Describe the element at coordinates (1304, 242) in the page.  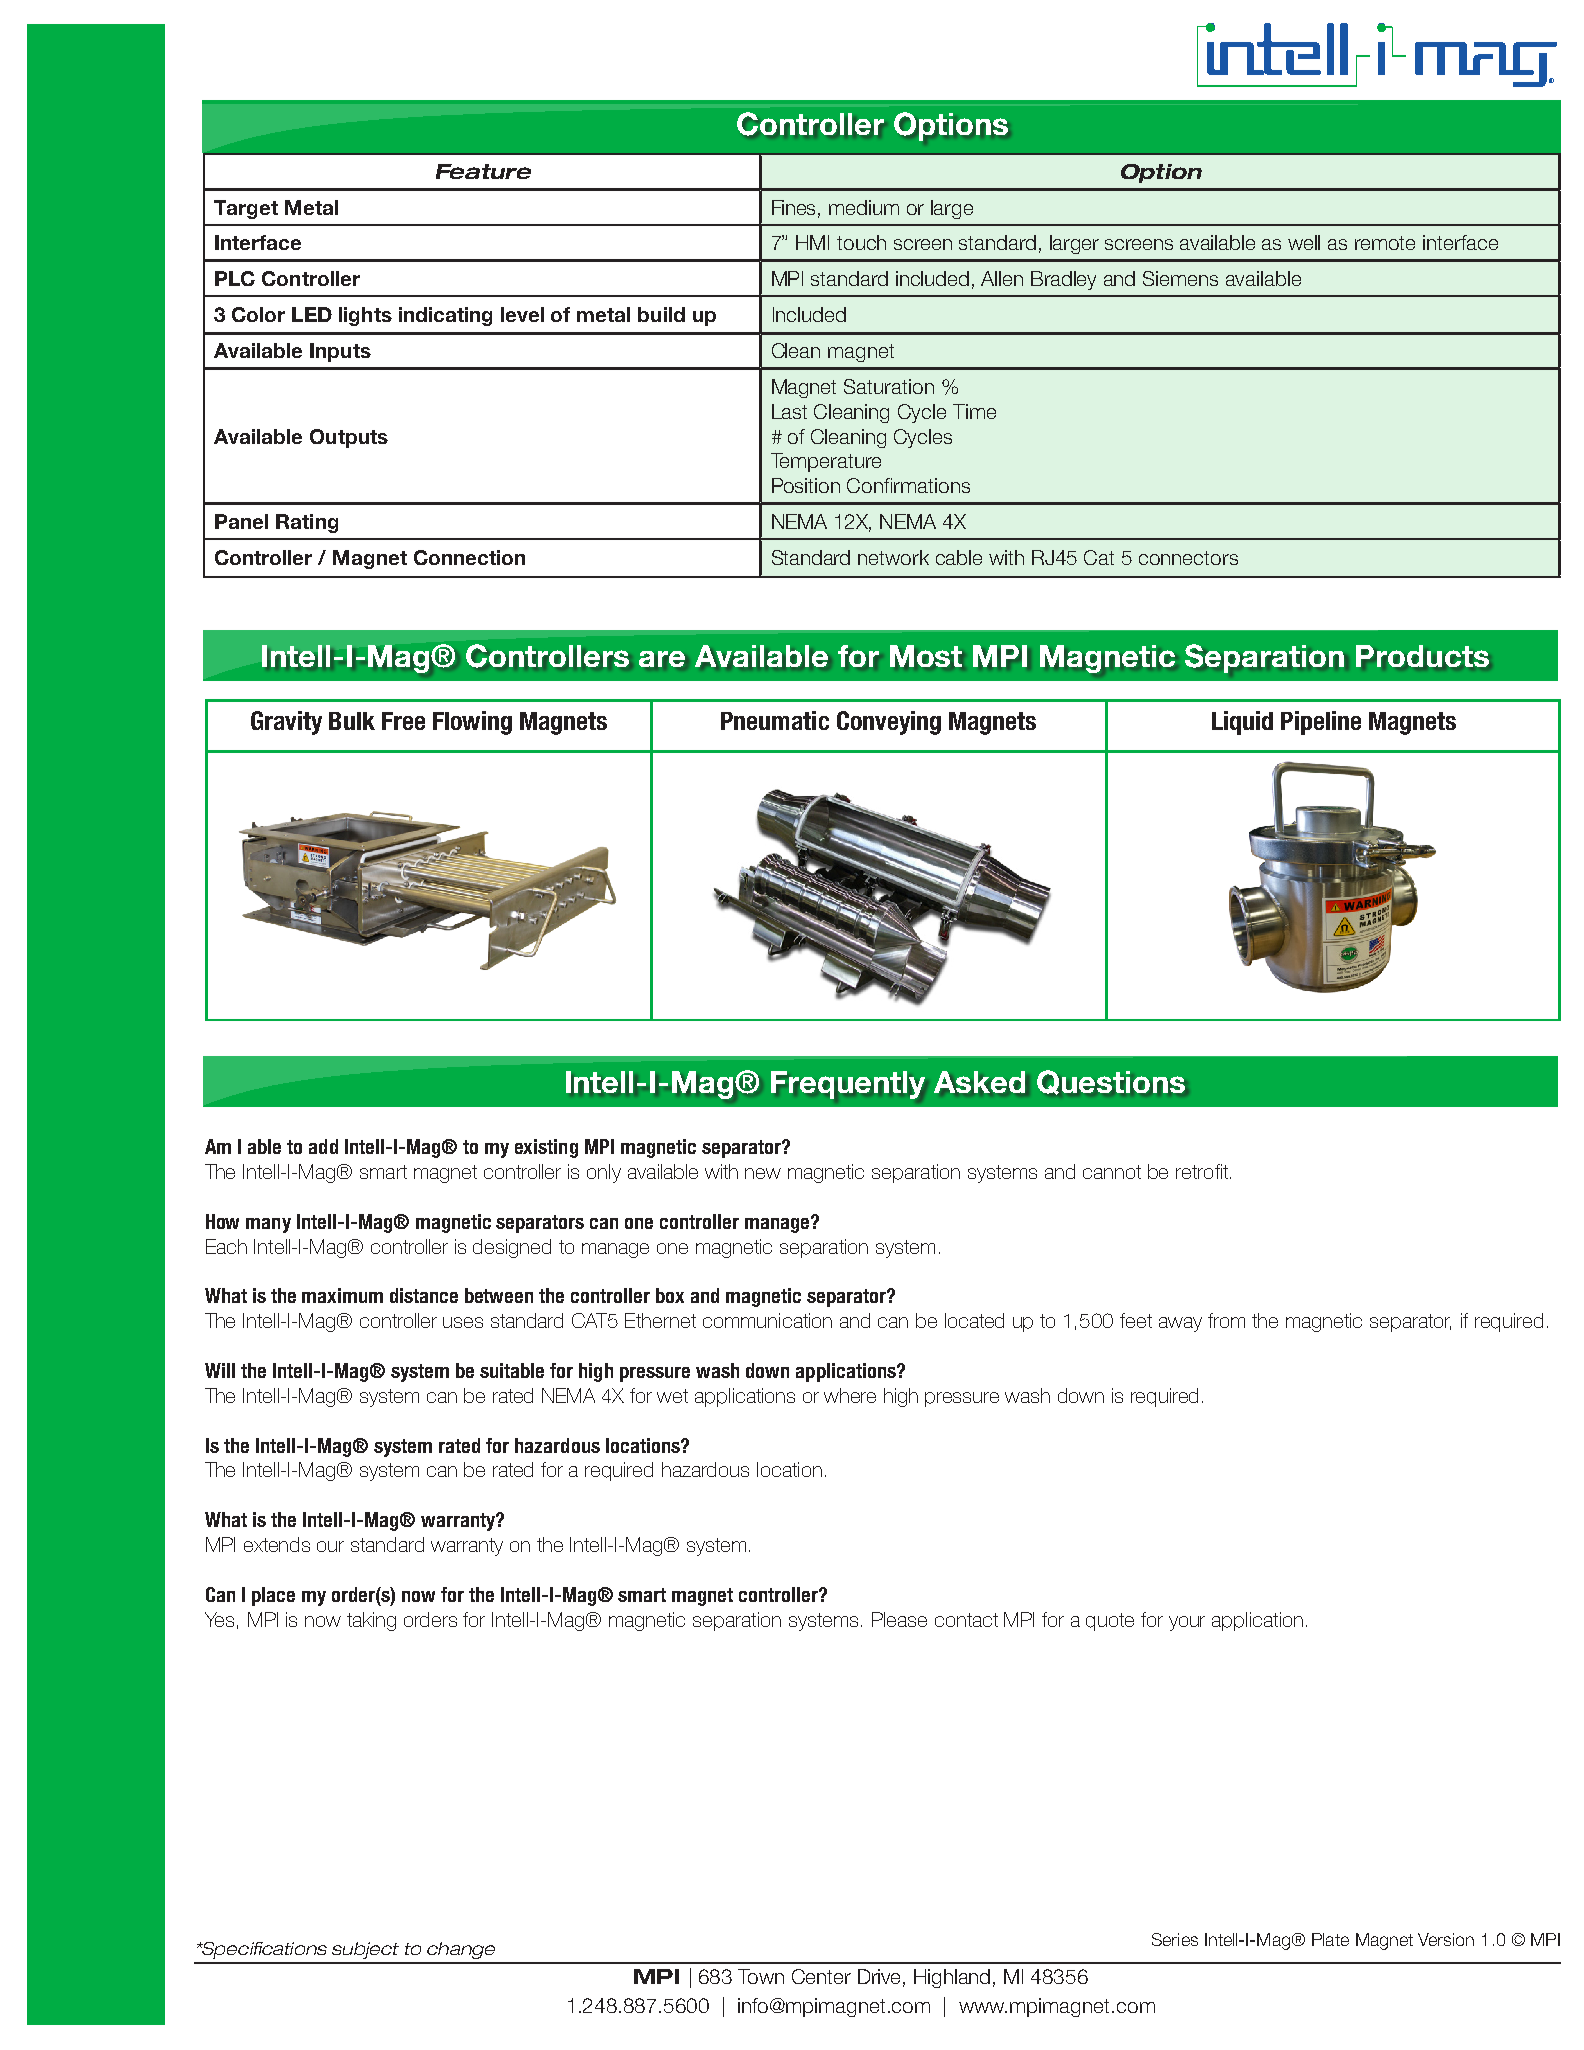
I see `well` at that location.
